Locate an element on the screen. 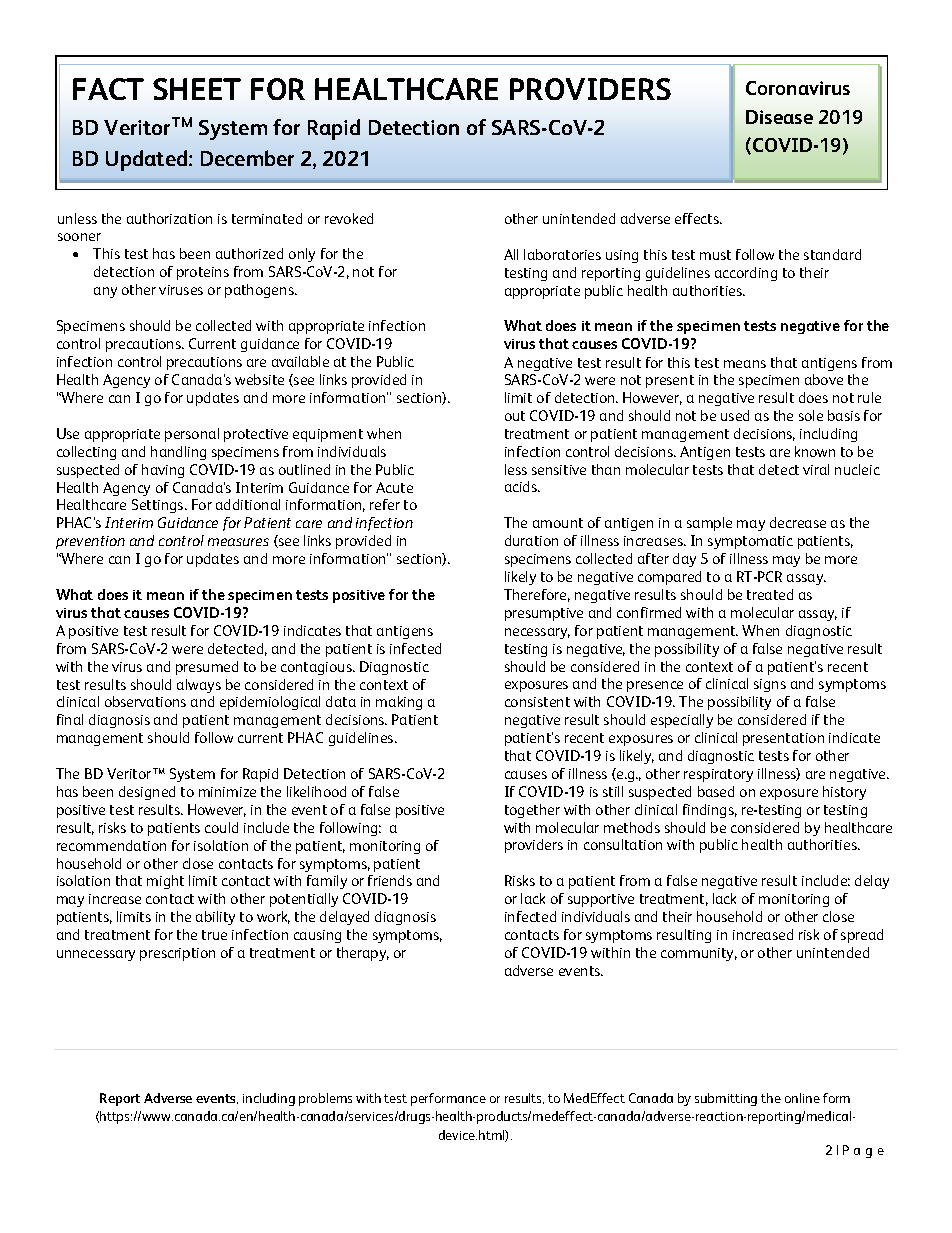 Image resolution: width=952 pixels, height=1233 pixels. acids is located at coordinates (522, 486).
